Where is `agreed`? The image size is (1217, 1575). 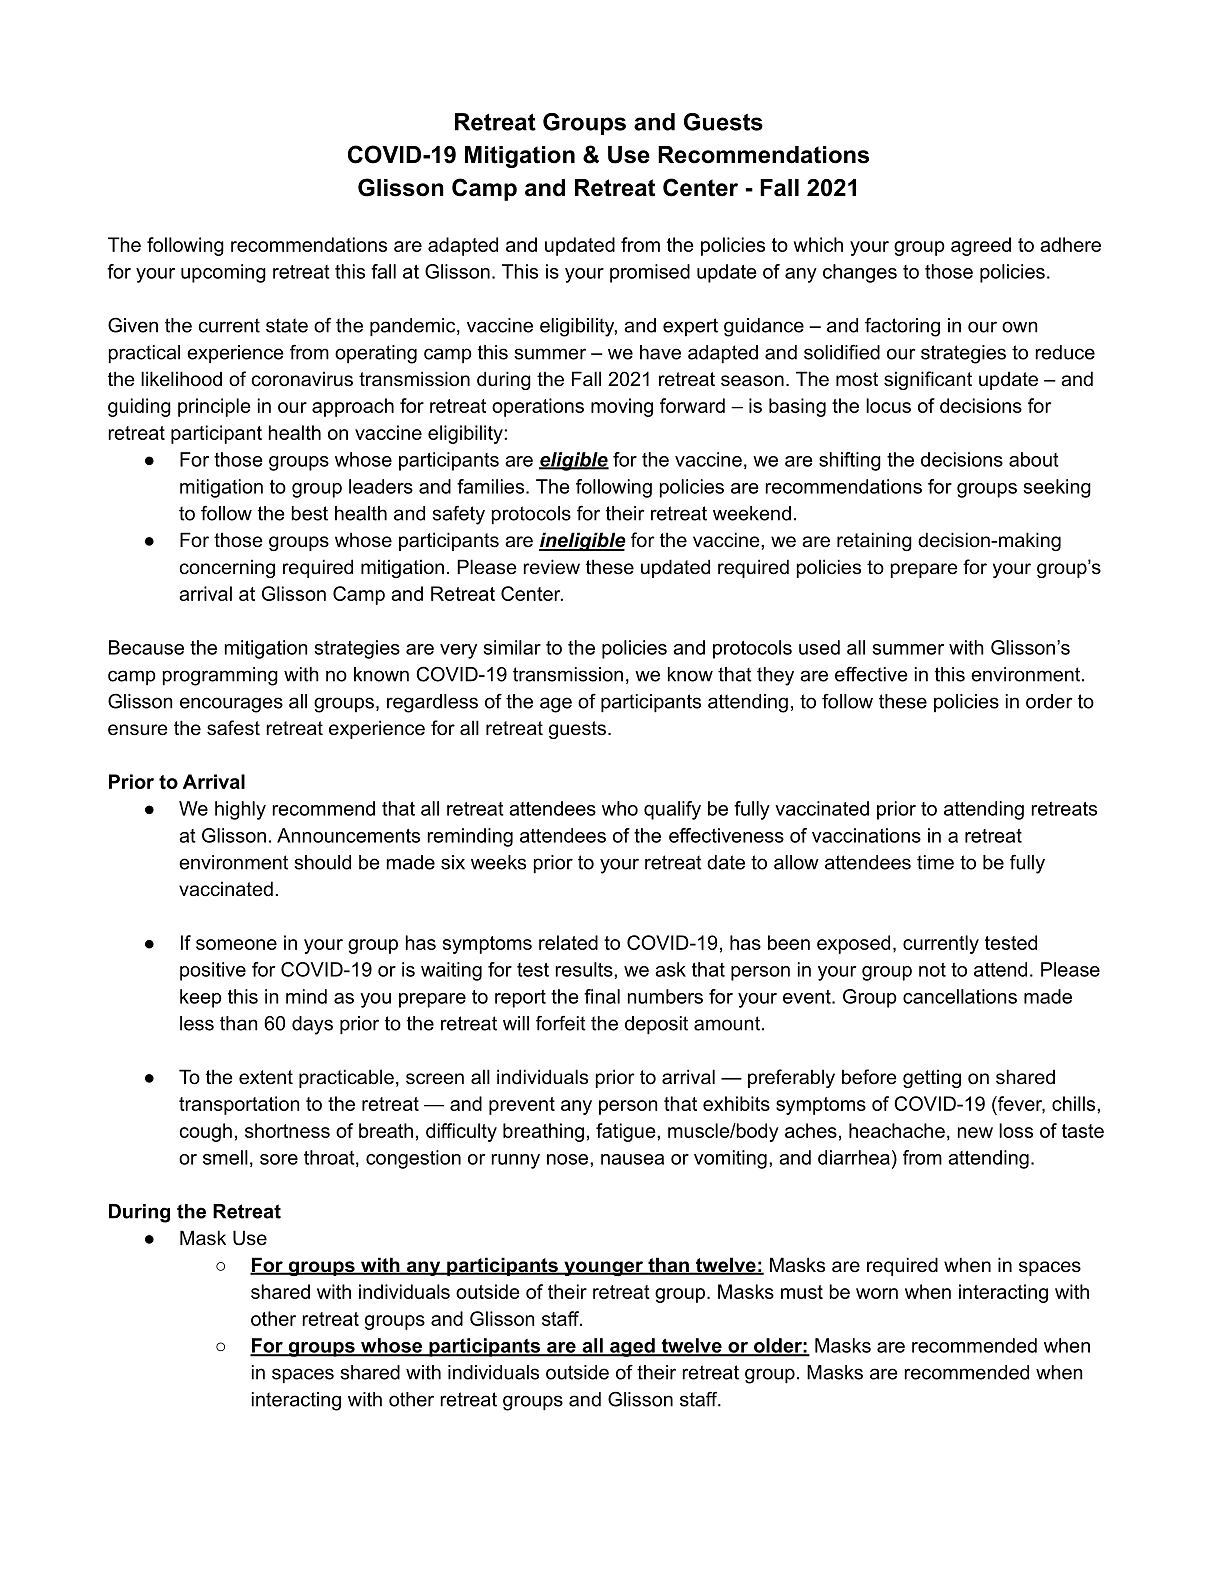
agreed is located at coordinates (981, 246).
